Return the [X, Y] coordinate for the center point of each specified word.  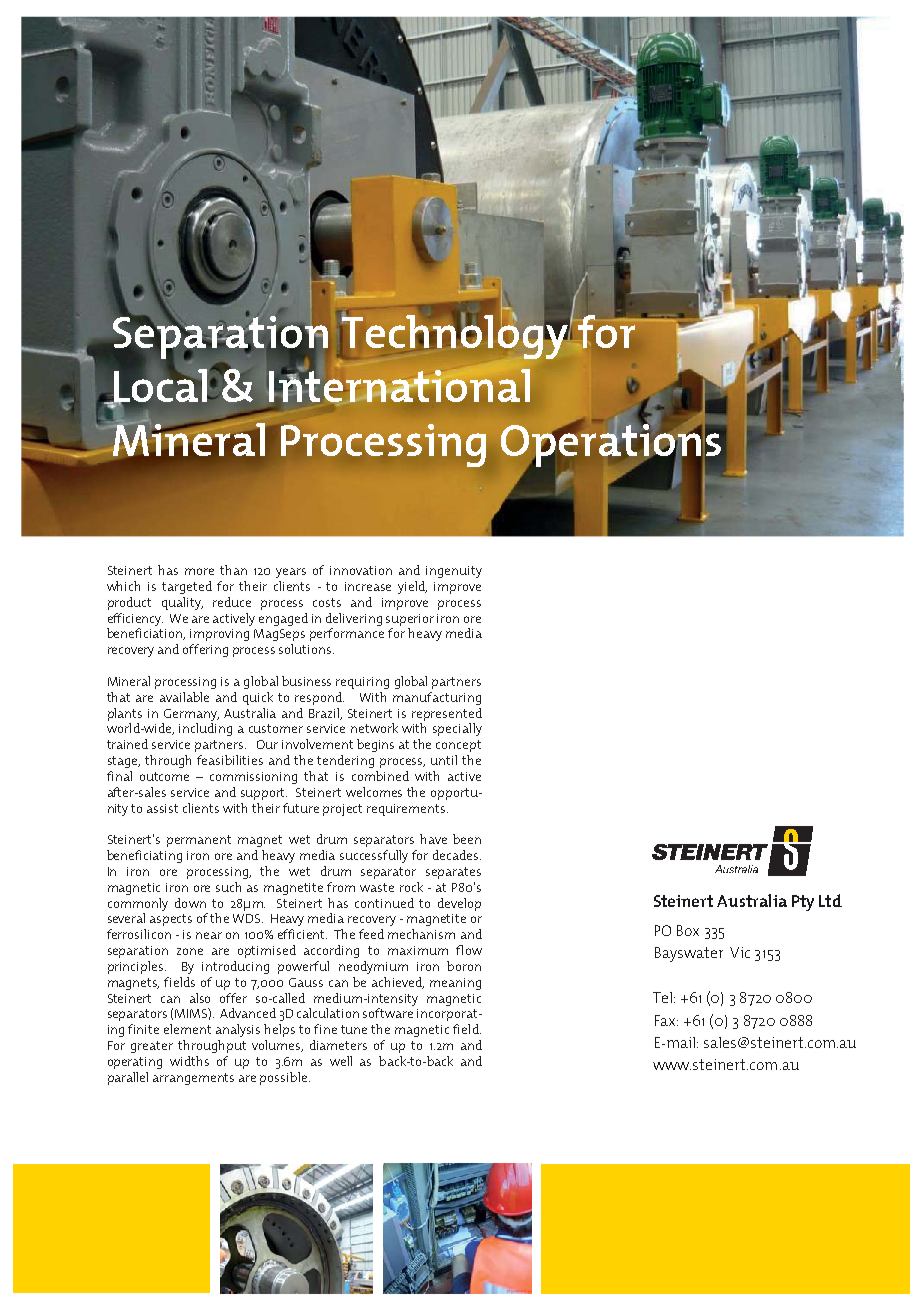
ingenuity [454, 572]
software [388, 1013]
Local [161, 386]
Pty [803, 903]
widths [189, 1061]
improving [219, 635]
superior [410, 620]
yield [412, 587]
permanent [199, 841]
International [399, 384]
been [467, 839]
